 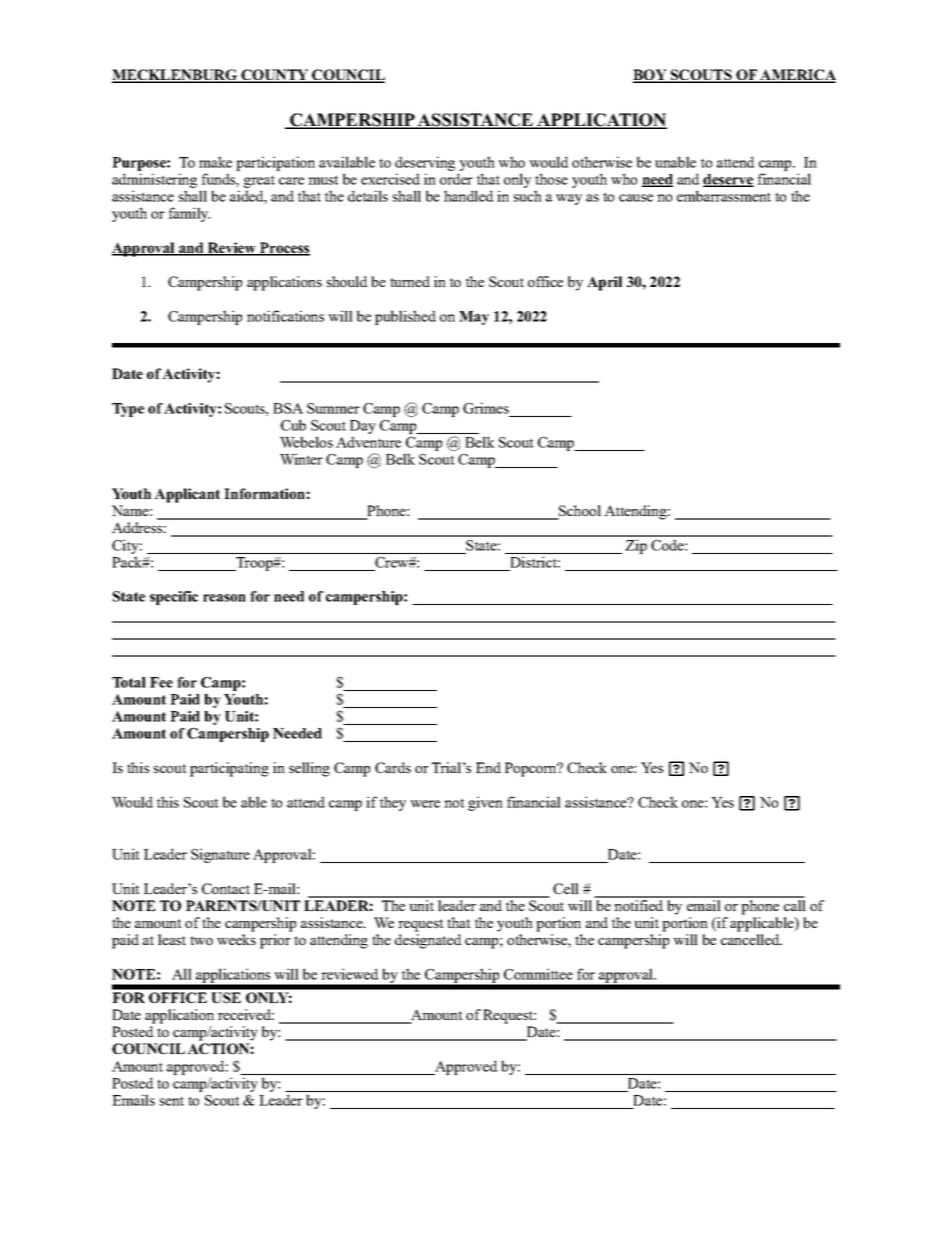 I want to click on participating, so click(x=229, y=769).
